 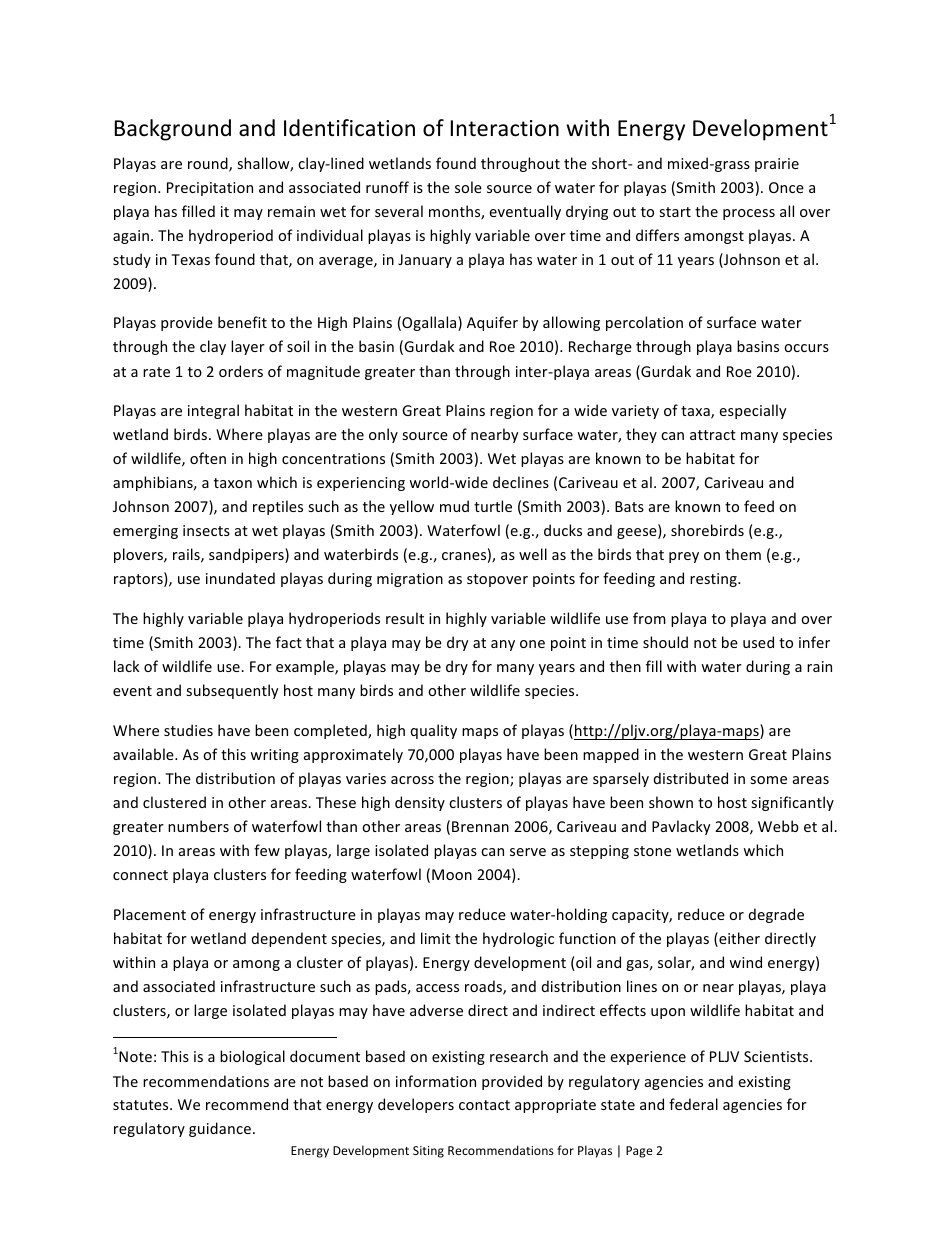 I want to click on prairie, so click(x=777, y=165).
